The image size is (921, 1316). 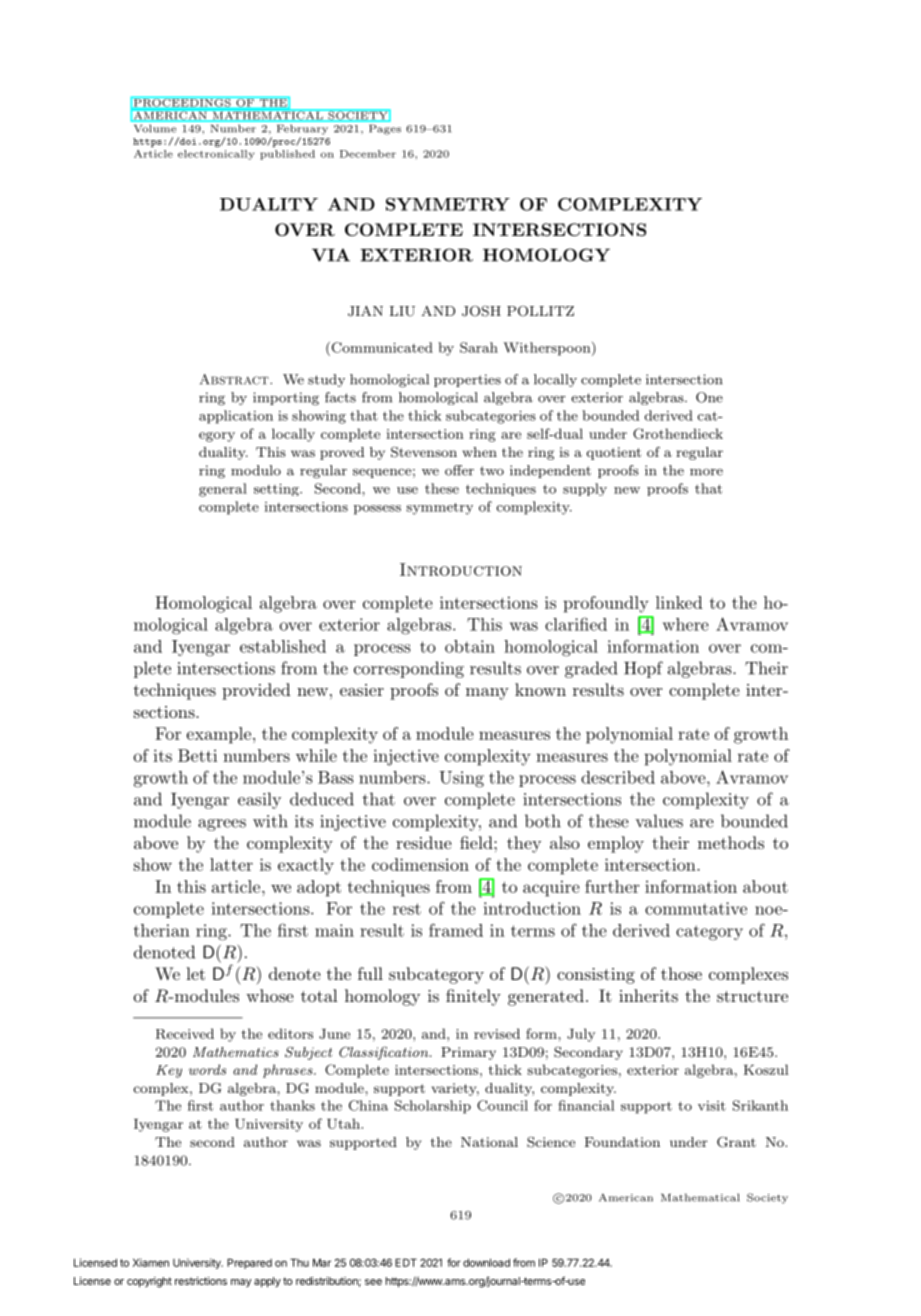 What do you see at coordinates (696, 908) in the image?
I see `commutative` at bounding box center [696, 908].
